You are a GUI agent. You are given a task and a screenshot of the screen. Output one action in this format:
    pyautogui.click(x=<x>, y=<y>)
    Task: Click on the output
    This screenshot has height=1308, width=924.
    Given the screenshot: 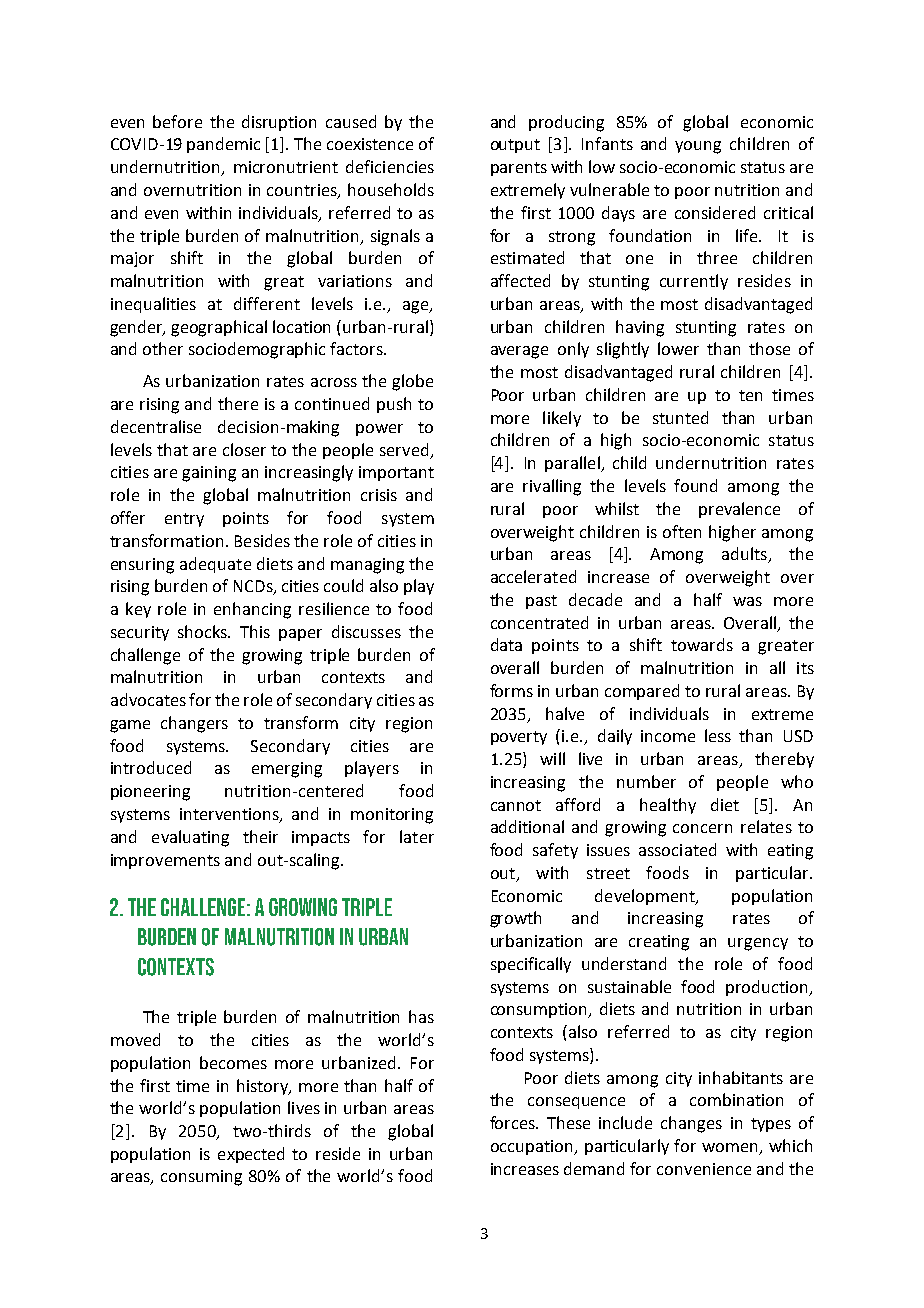 What is the action you would take?
    pyautogui.click(x=515, y=146)
